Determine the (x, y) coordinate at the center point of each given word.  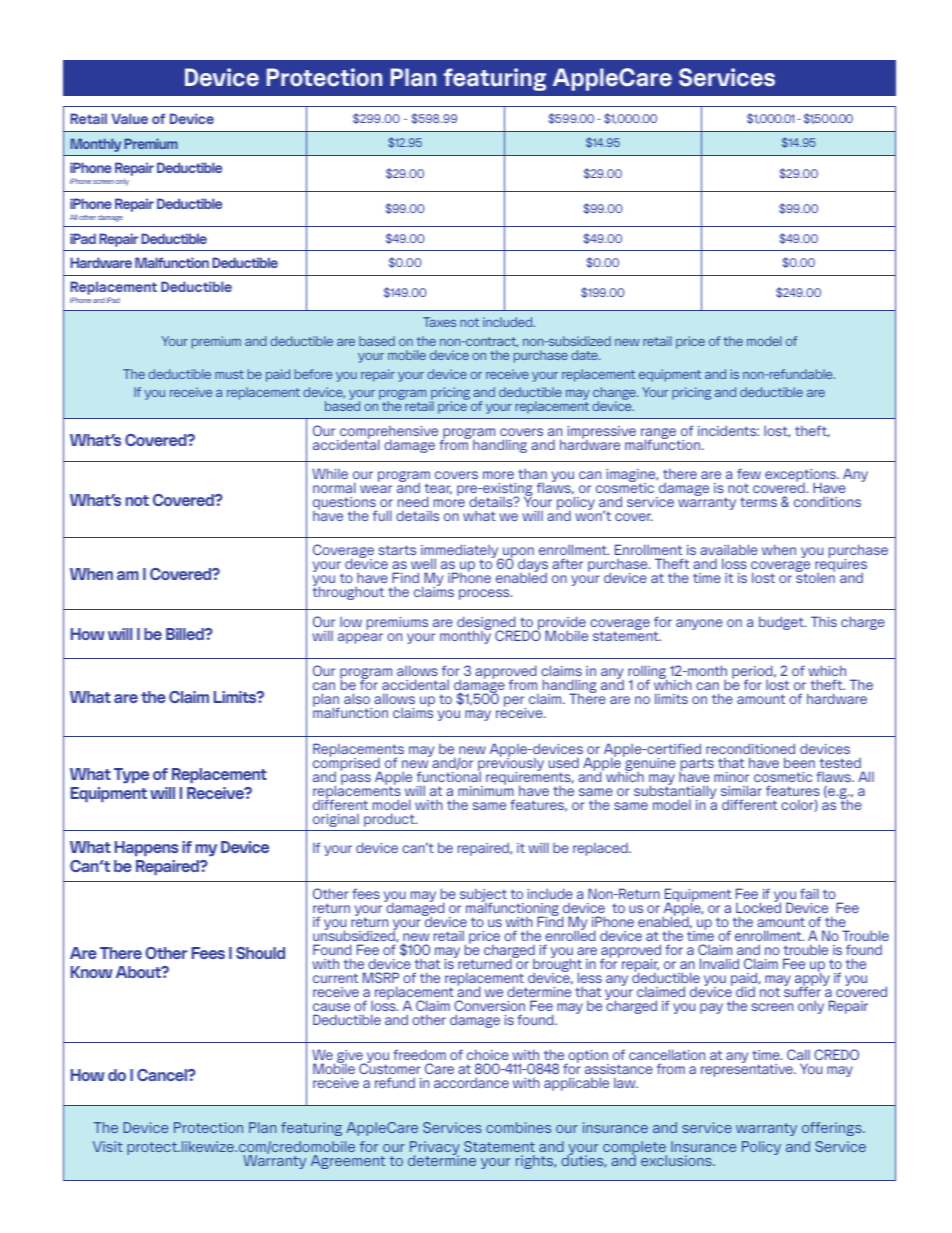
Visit (108, 1146)
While (330, 473)
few (749, 473)
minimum (486, 789)
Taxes (439, 322)
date (585, 355)
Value (129, 118)
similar (741, 790)
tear (438, 489)
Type (131, 775)
